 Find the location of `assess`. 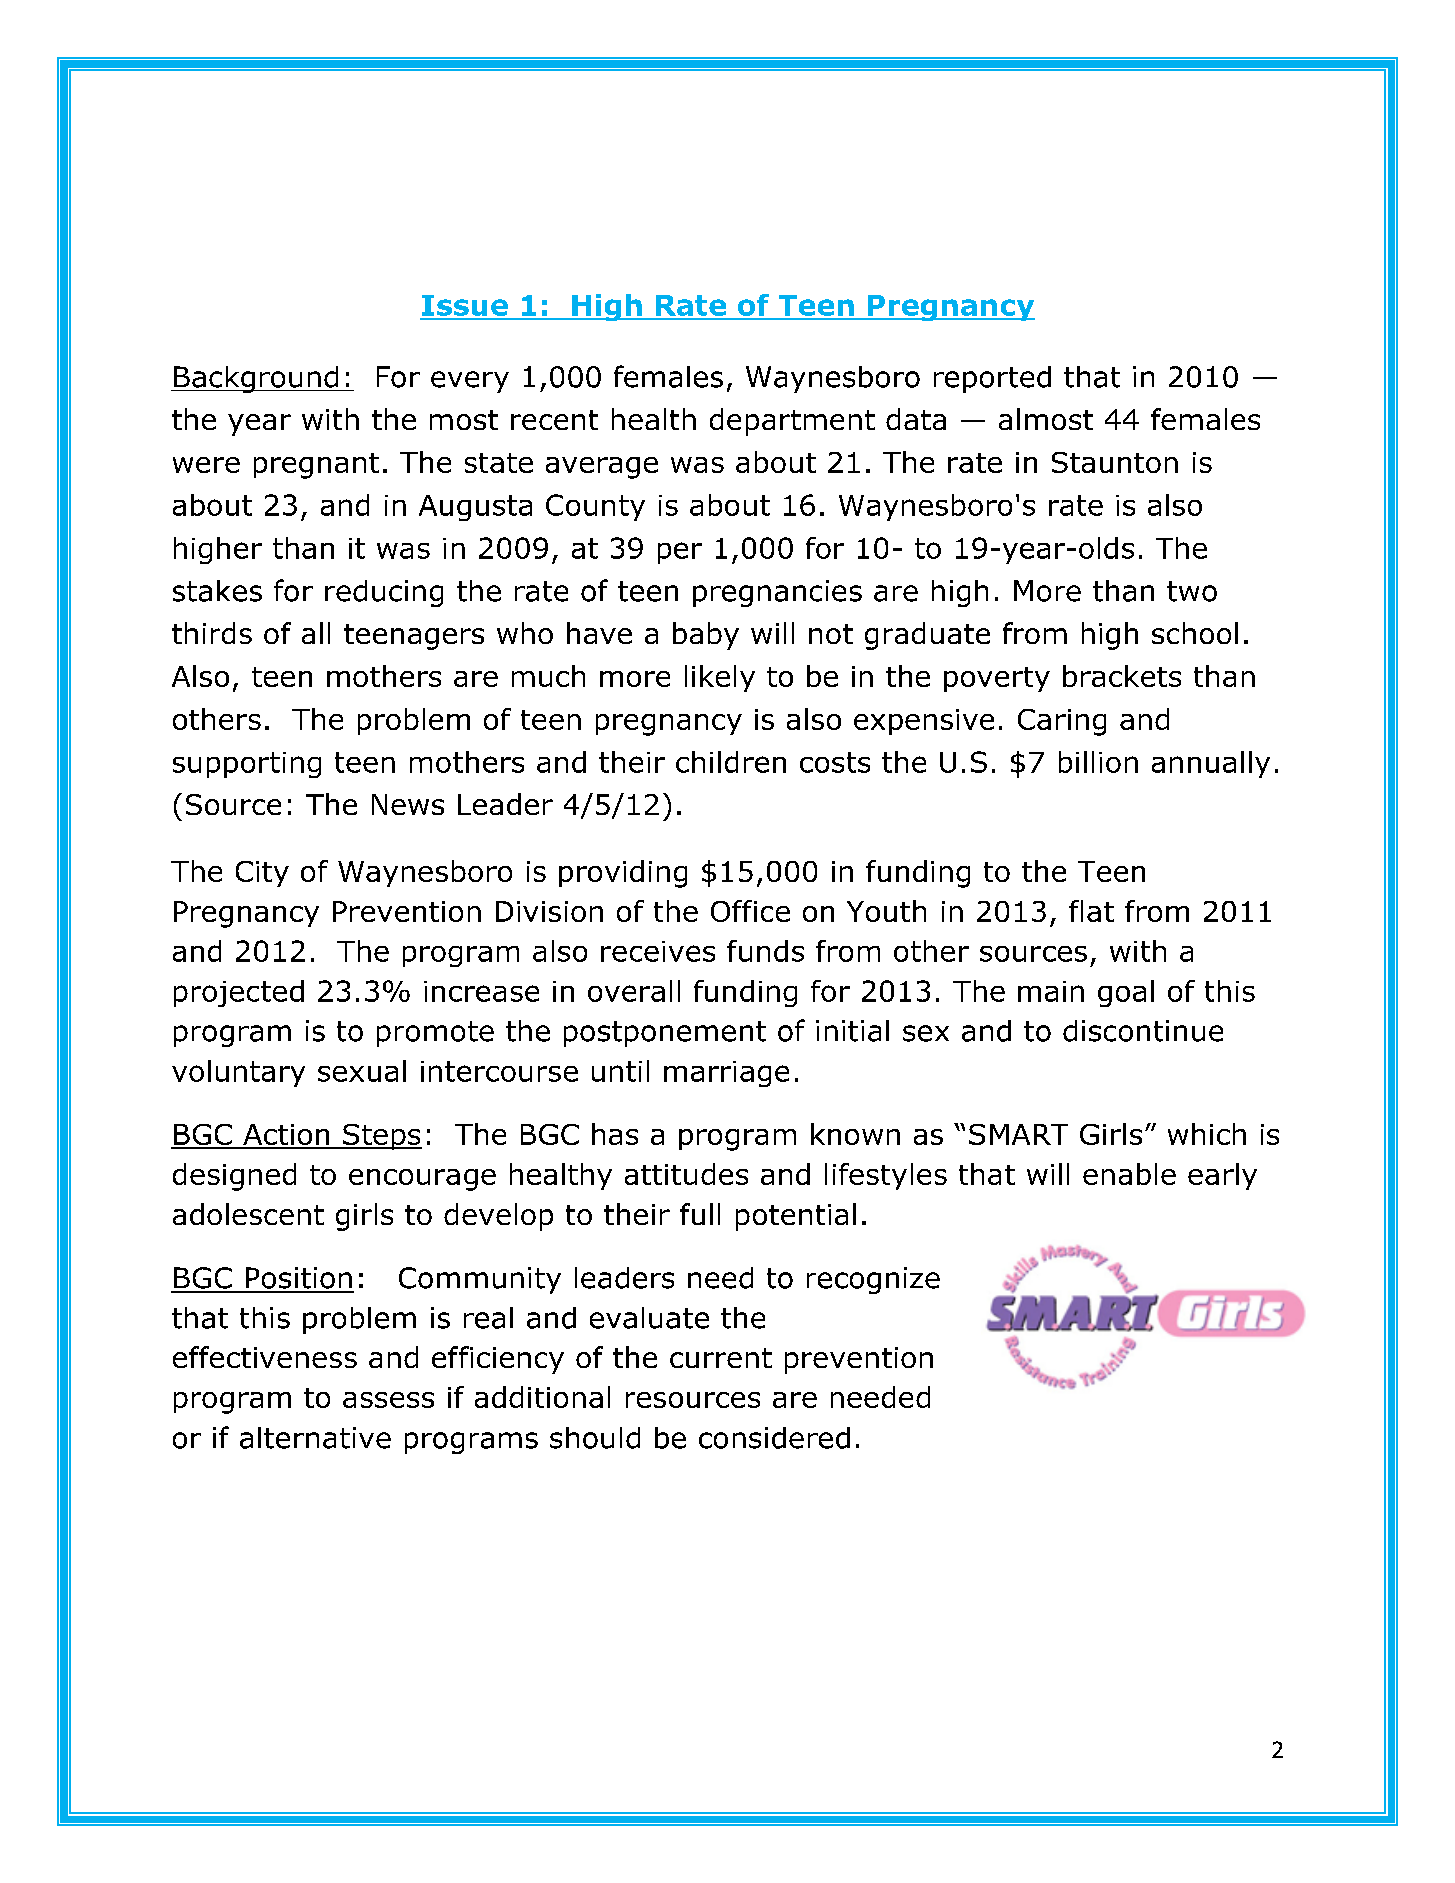

assess is located at coordinates (388, 1400).
